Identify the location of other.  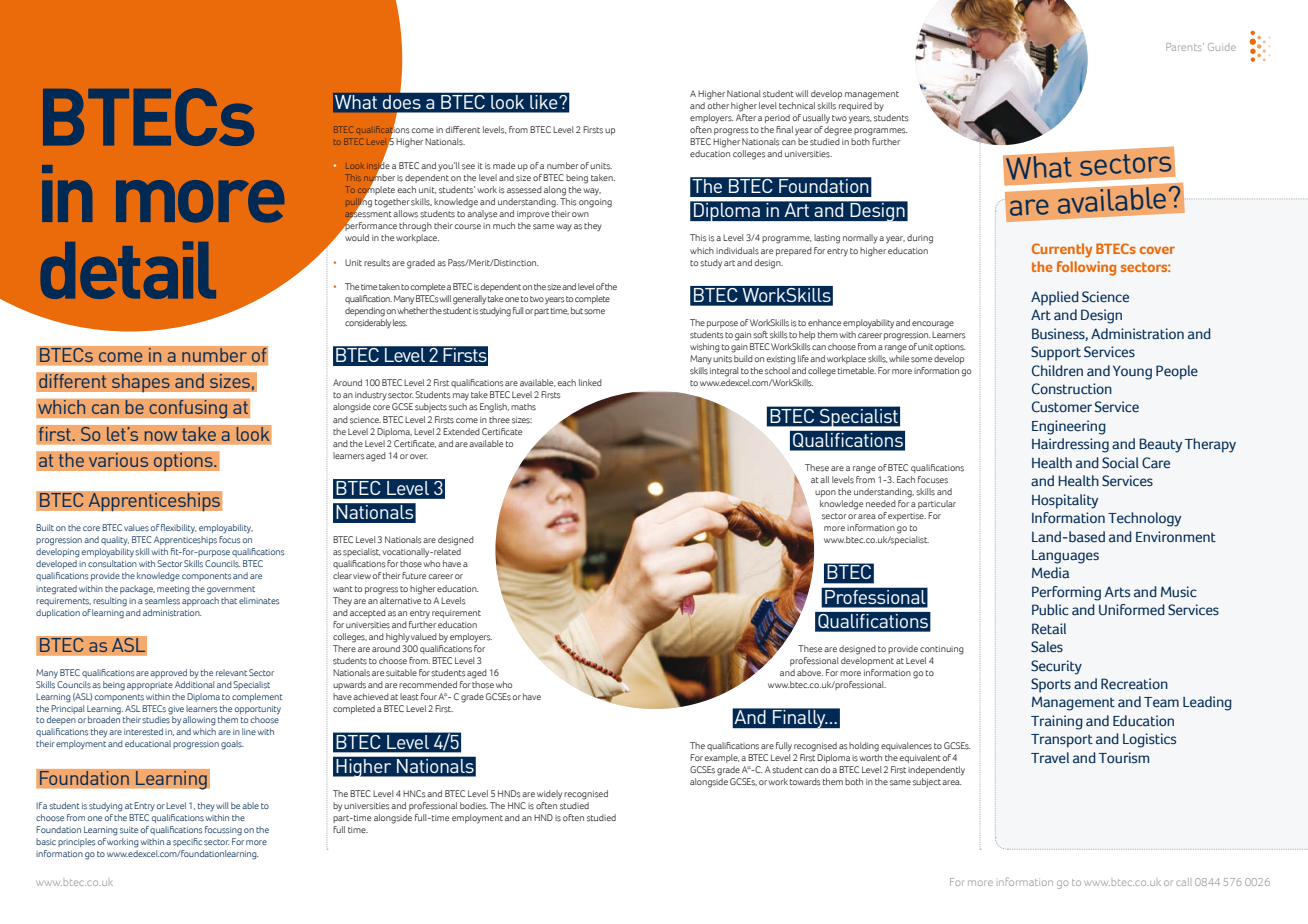
(718, 104).
